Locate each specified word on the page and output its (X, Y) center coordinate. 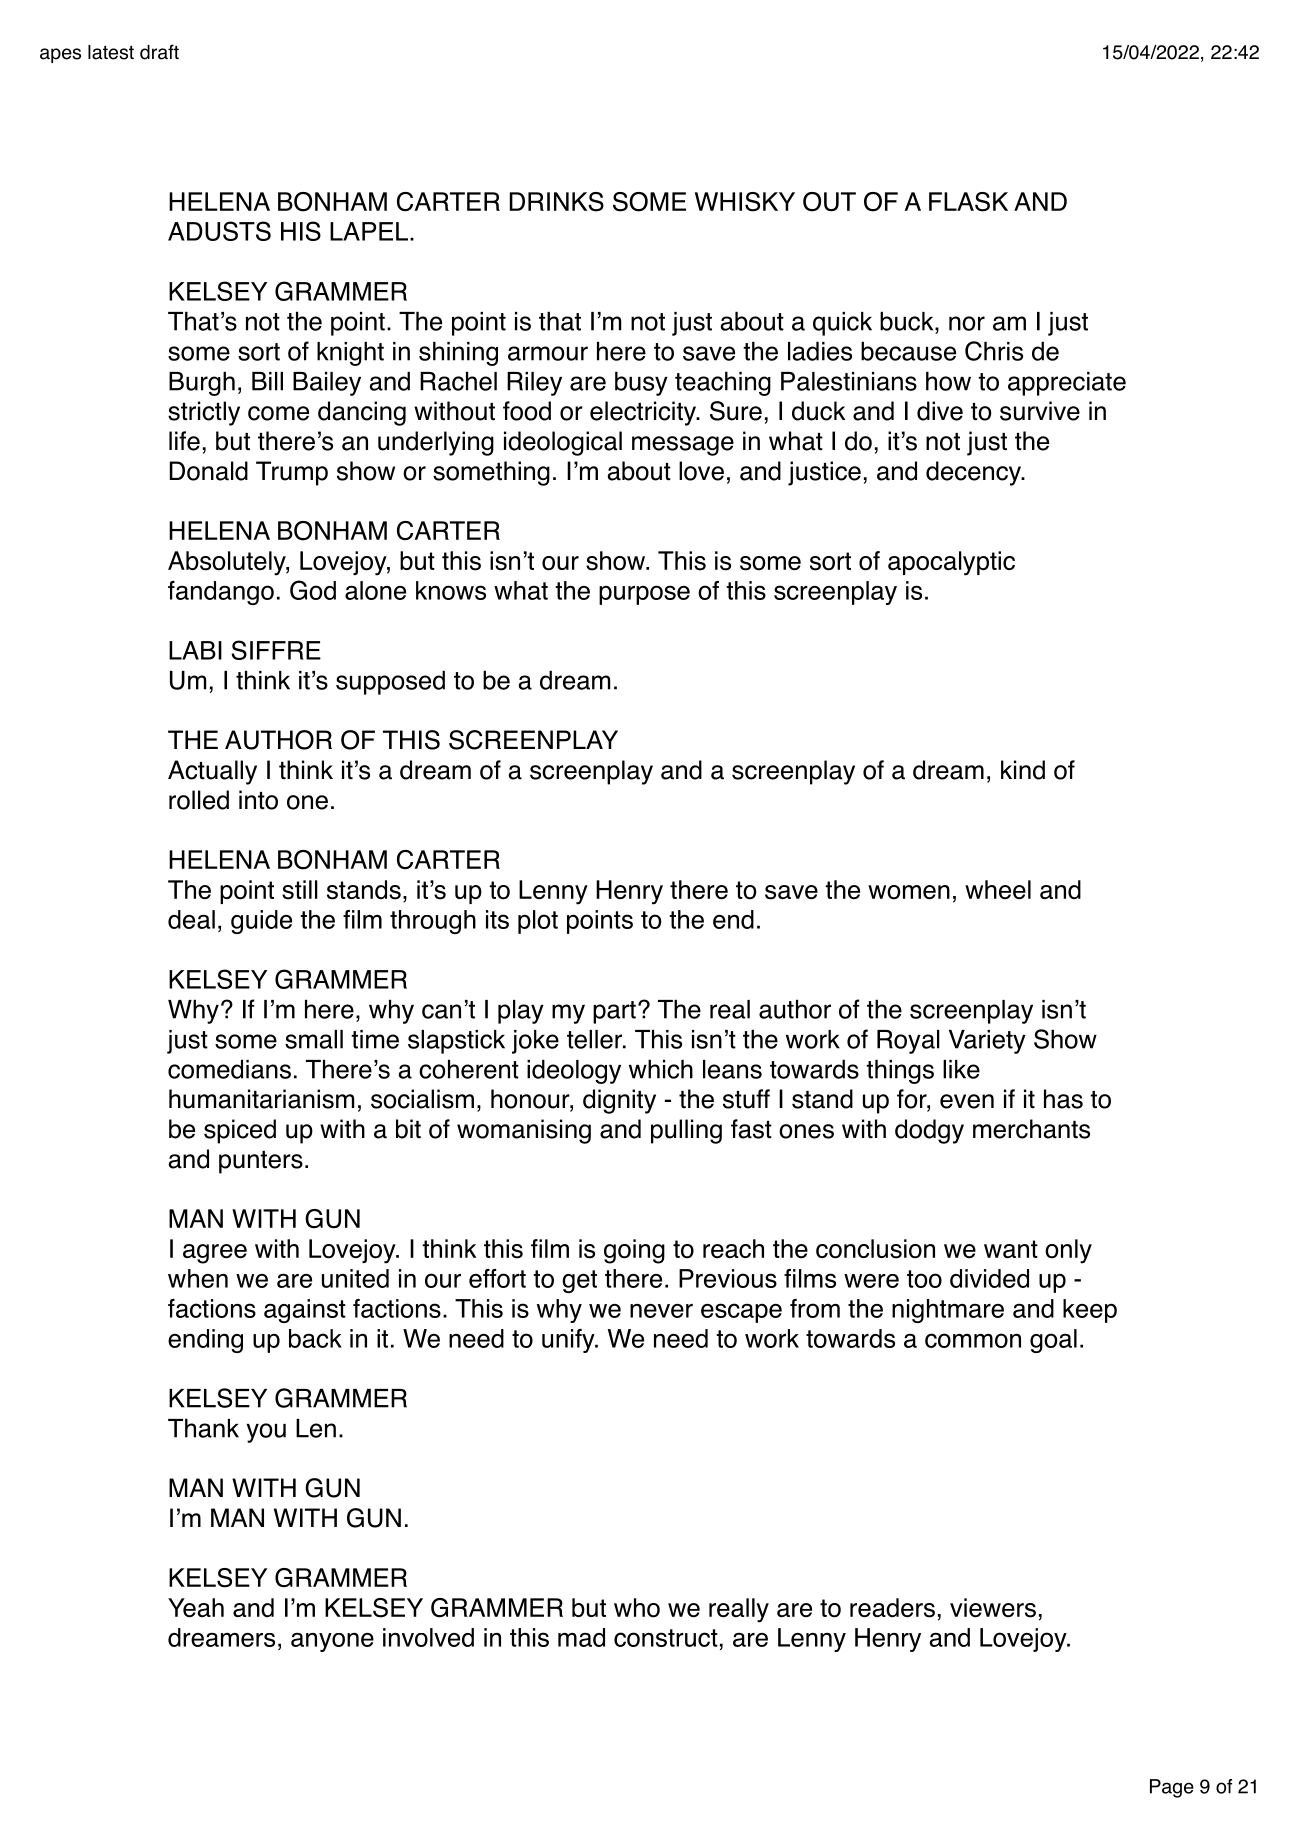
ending (205, 1341)
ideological (563, 443)
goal (1053, 1341)
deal (191, 919)
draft (159, 52)
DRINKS (557, 202)
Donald (209, 471)
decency (974, 473)
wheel (998, 889)
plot (538, 922)
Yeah (196, 1608)
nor (967, 323)
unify (569, 1341)
